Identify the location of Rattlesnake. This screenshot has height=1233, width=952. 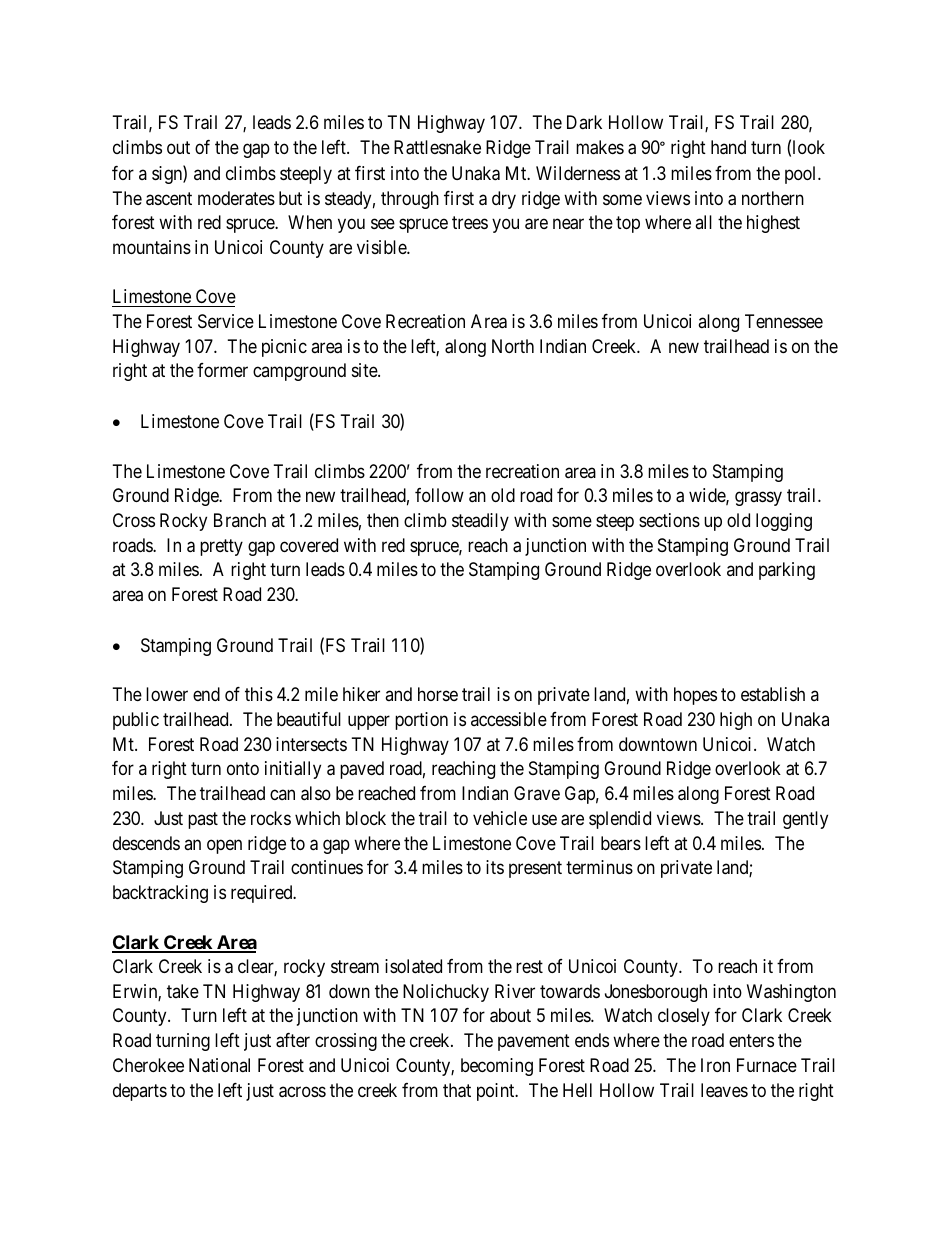
(437, 147).
